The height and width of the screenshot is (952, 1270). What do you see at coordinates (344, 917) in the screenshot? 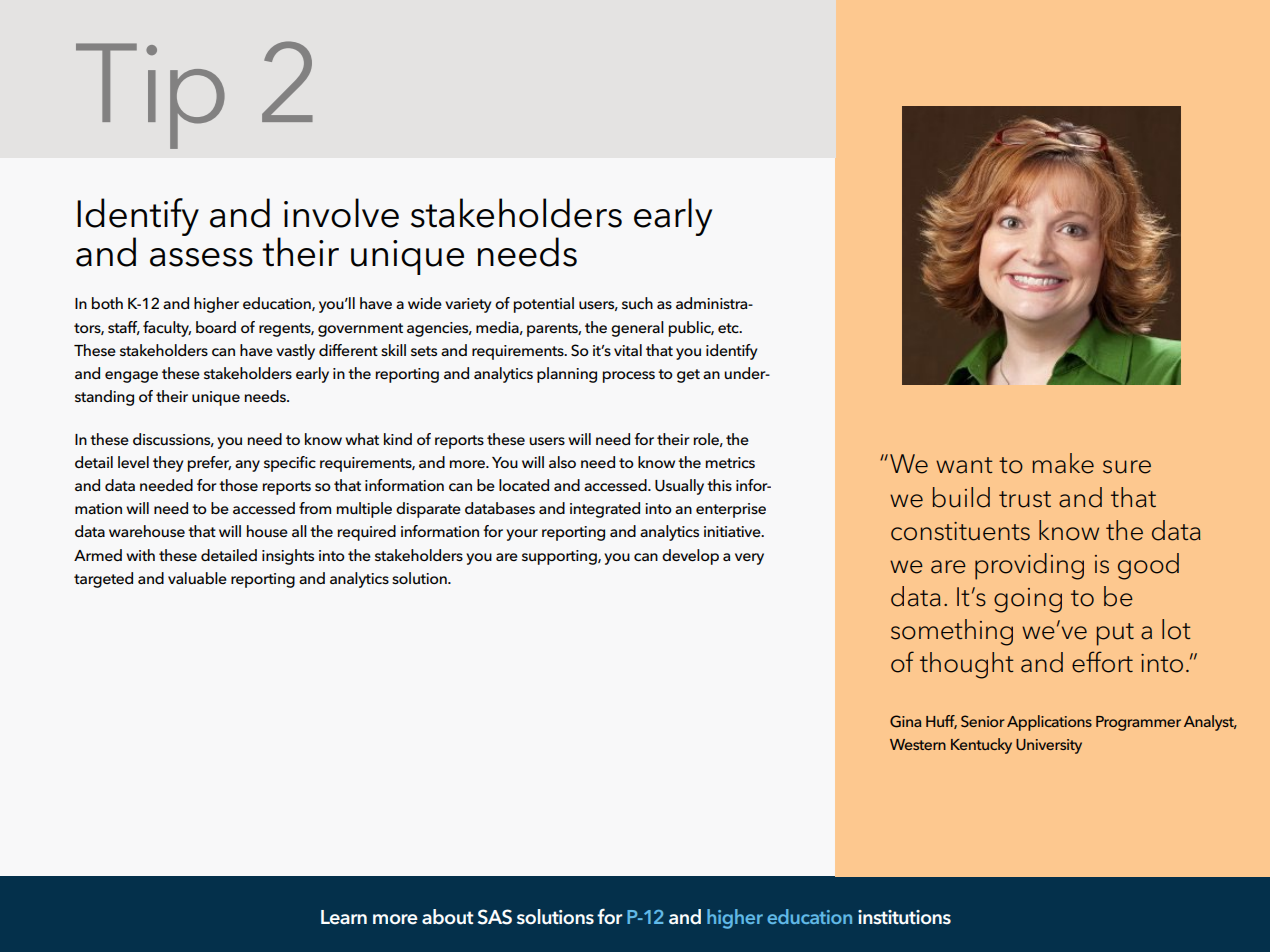
I see `Learn` at bounding box center [344, 917].
